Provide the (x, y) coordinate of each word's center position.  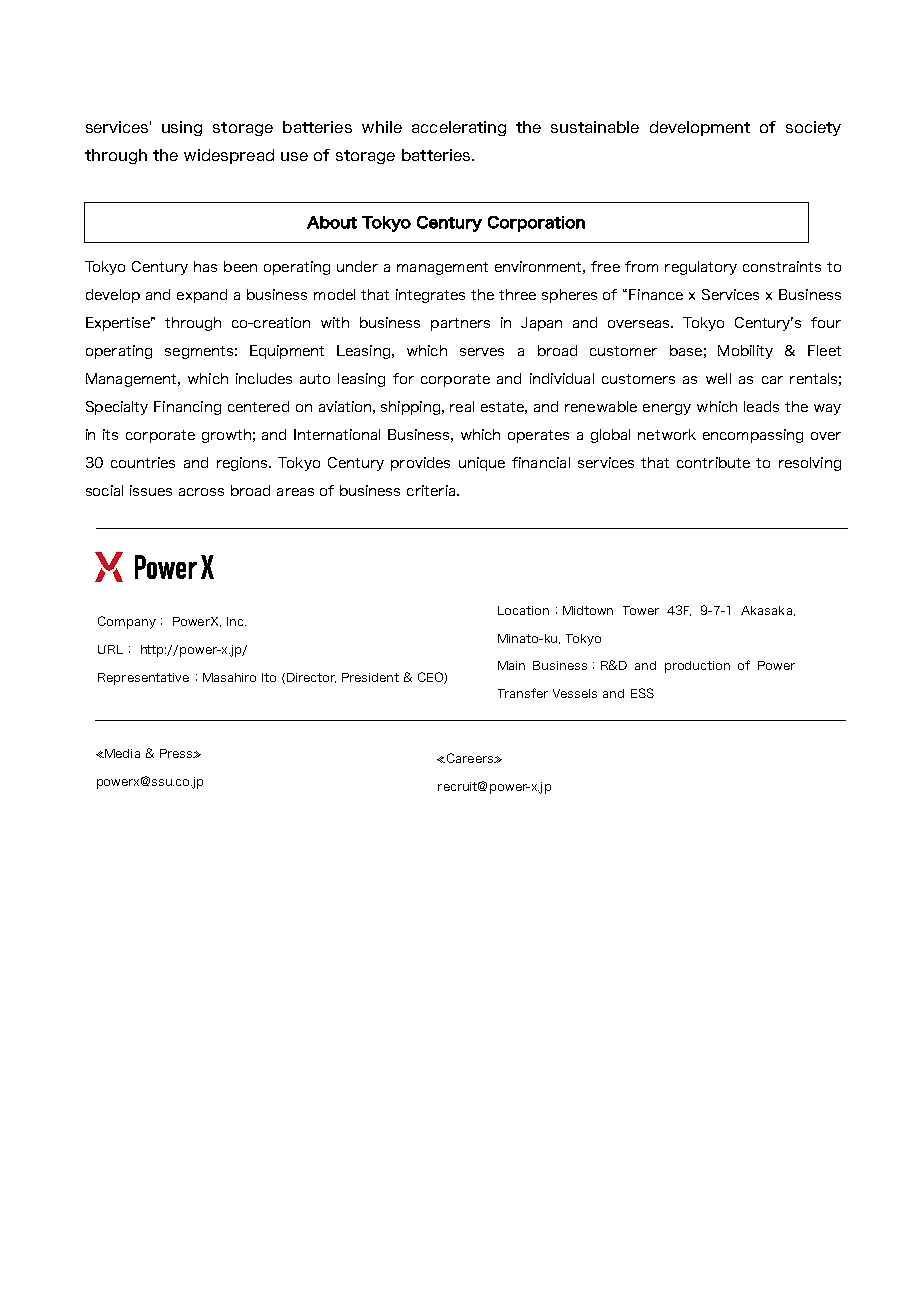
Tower (641, 610)
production (697, 667)
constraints (782, 266)
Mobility (745, 352)
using (182, 128)
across (201, 492)
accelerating (459, 128)
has (205, 266)
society (813, 128)
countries (143, 462)
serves (482, 352)
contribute (713, 462)
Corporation (536, 224)
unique (482, 464)
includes (264, 378)
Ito (269, 677)
